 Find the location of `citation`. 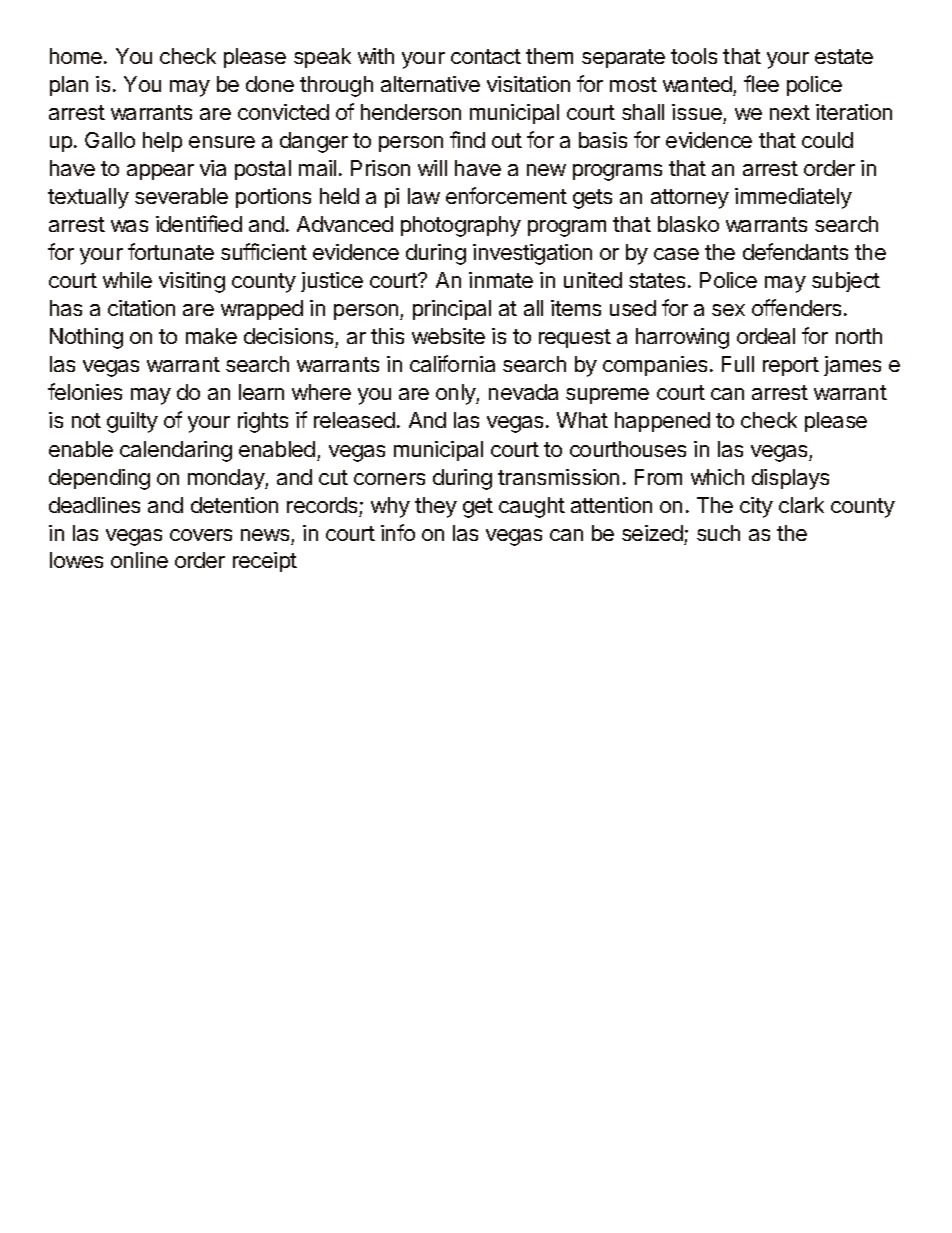

citation is located at coordinates (141, 308).
